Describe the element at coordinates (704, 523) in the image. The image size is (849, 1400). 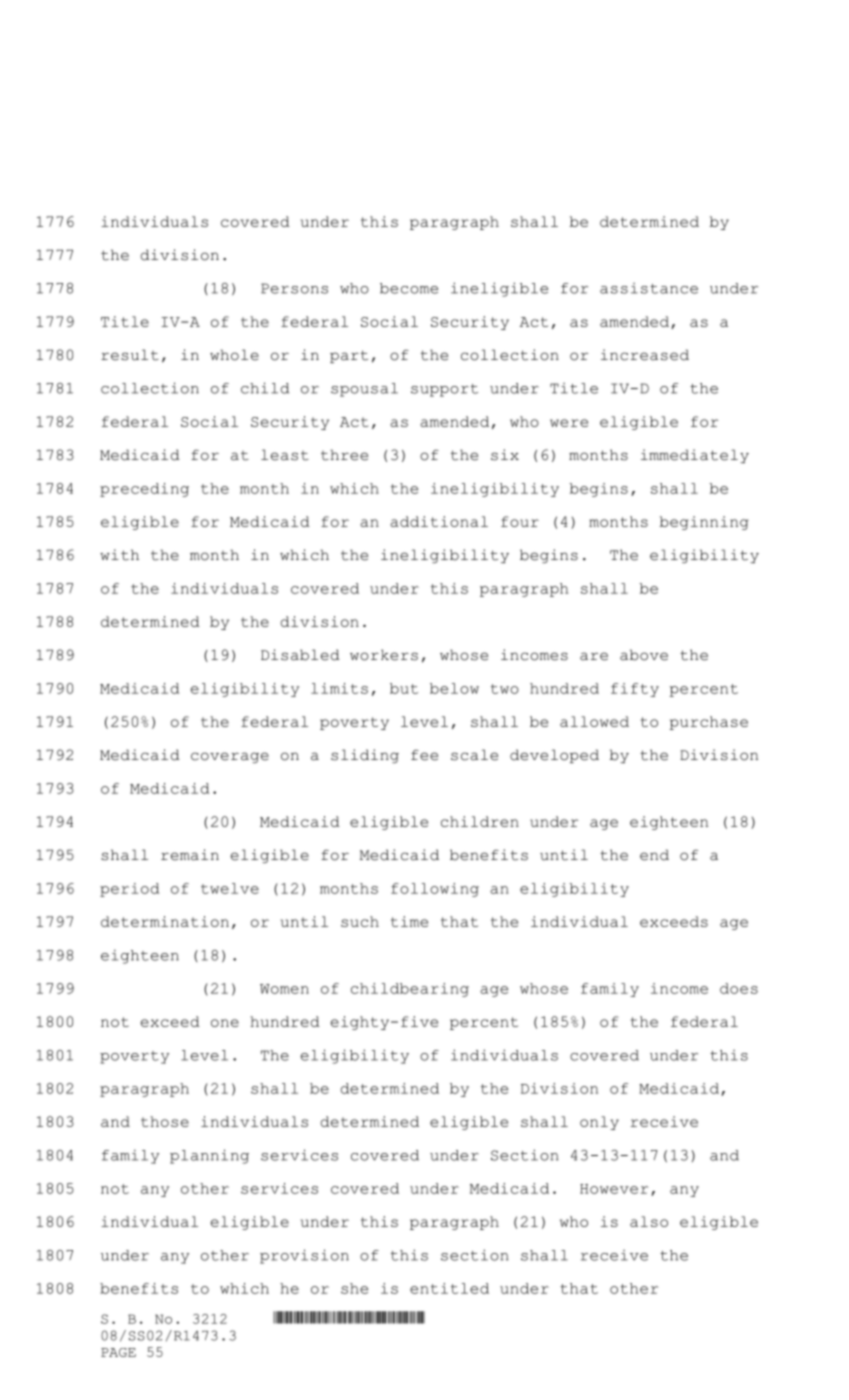
I see `beginning` at that location.
